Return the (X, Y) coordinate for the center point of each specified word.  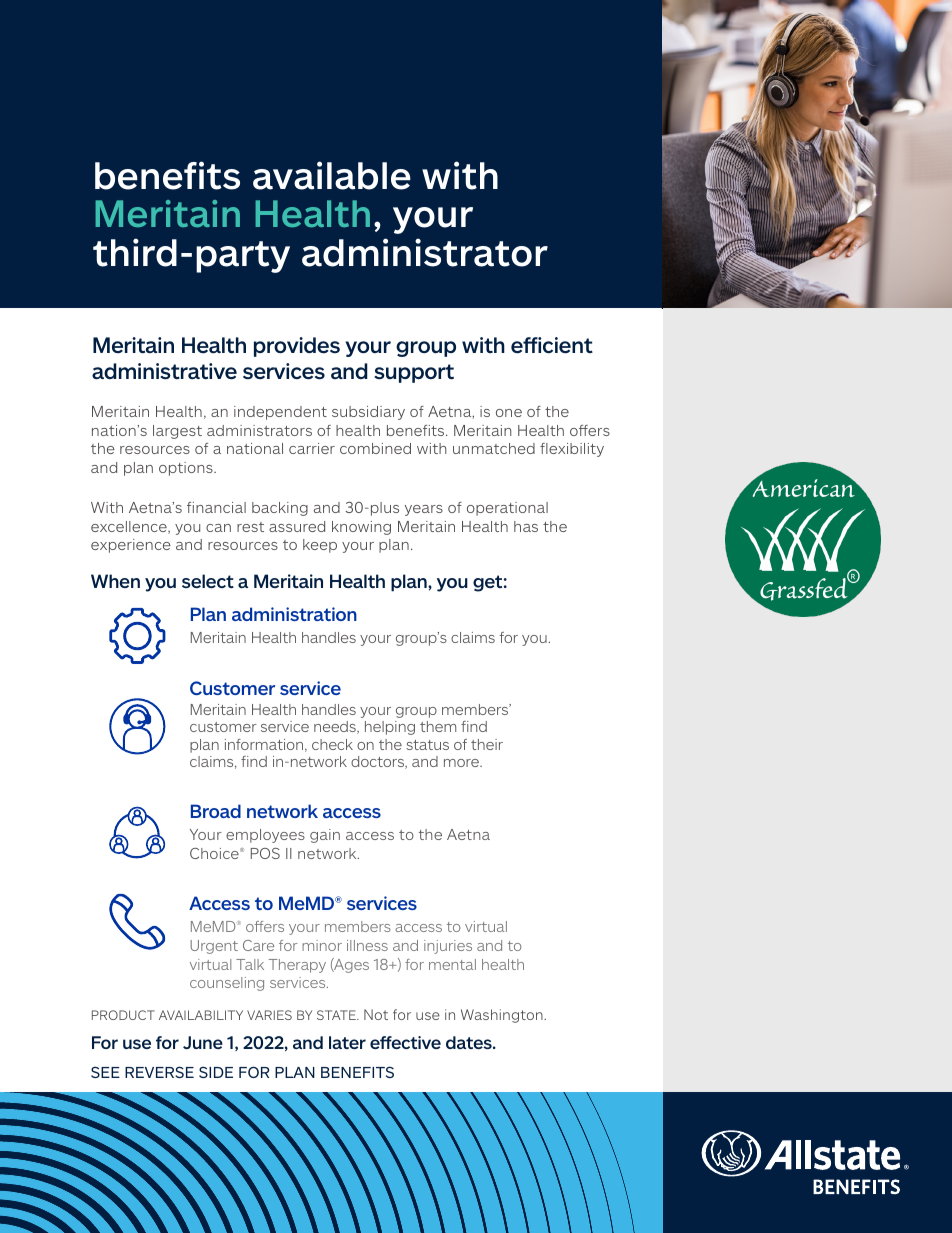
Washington (503, 1016)
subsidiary (368, 413)
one (509, 413)
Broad (216, 811)
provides (297, 347)
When (115, 581)
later (347, 1042)
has (526, 526)
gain (325, 836)
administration (294, 614)
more (462, 763)
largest (177, 432)
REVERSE (159, 1072)
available (332, 175)
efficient (552, 345)
